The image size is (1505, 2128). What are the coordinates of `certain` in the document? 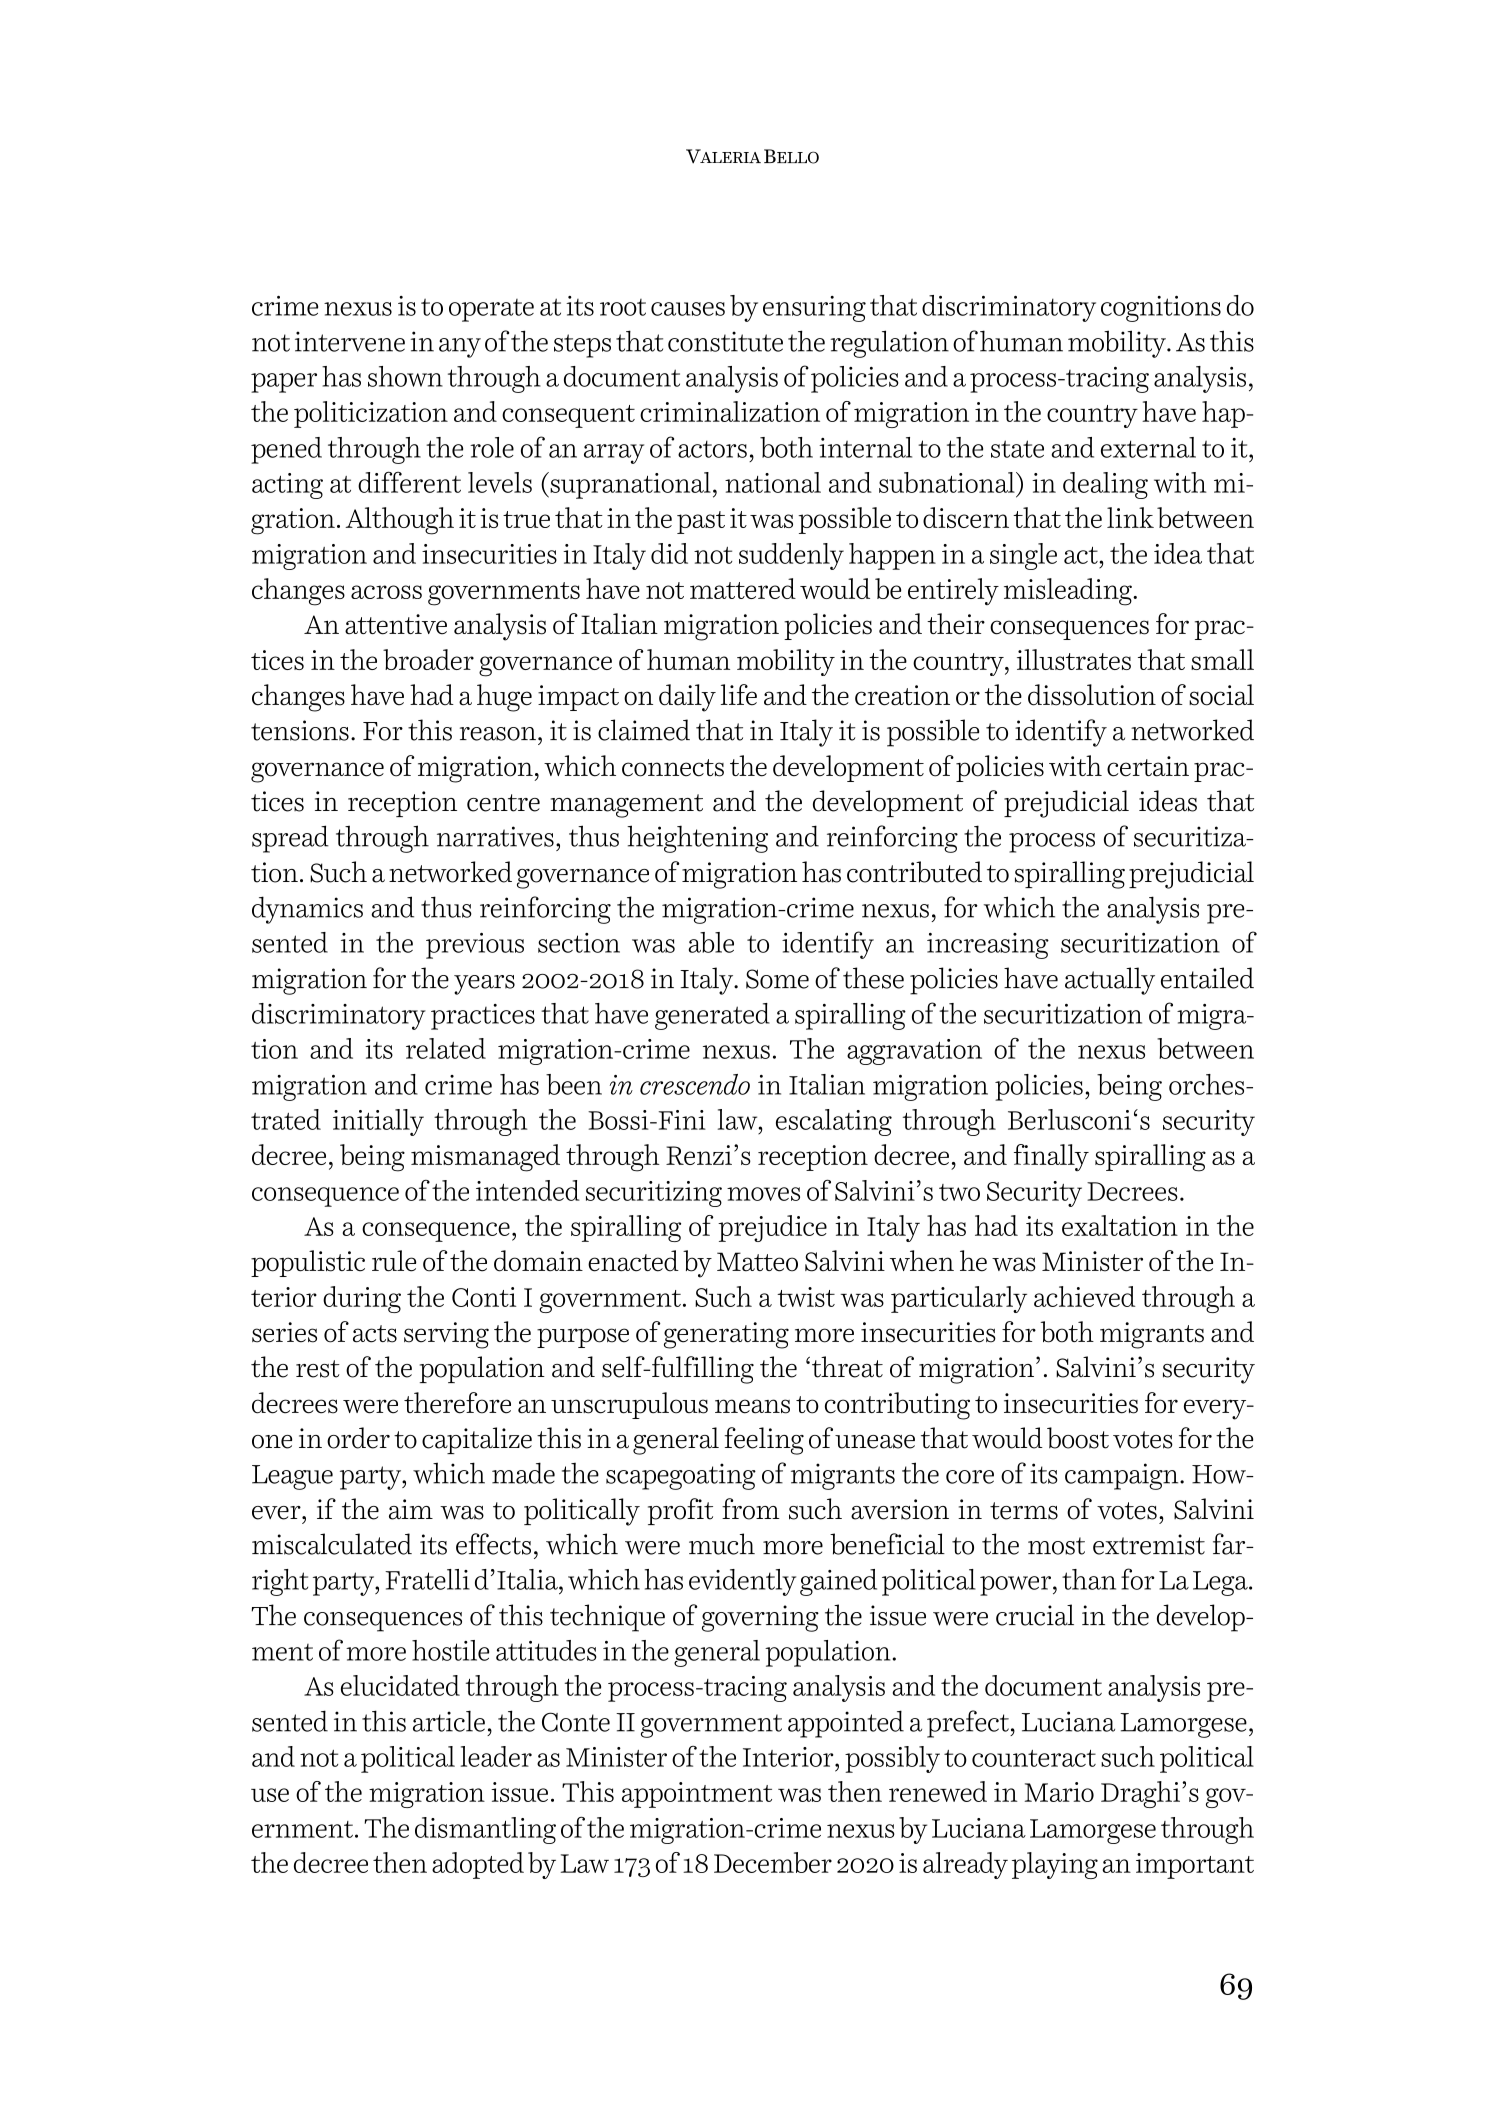 It's located at (1148, 766).
